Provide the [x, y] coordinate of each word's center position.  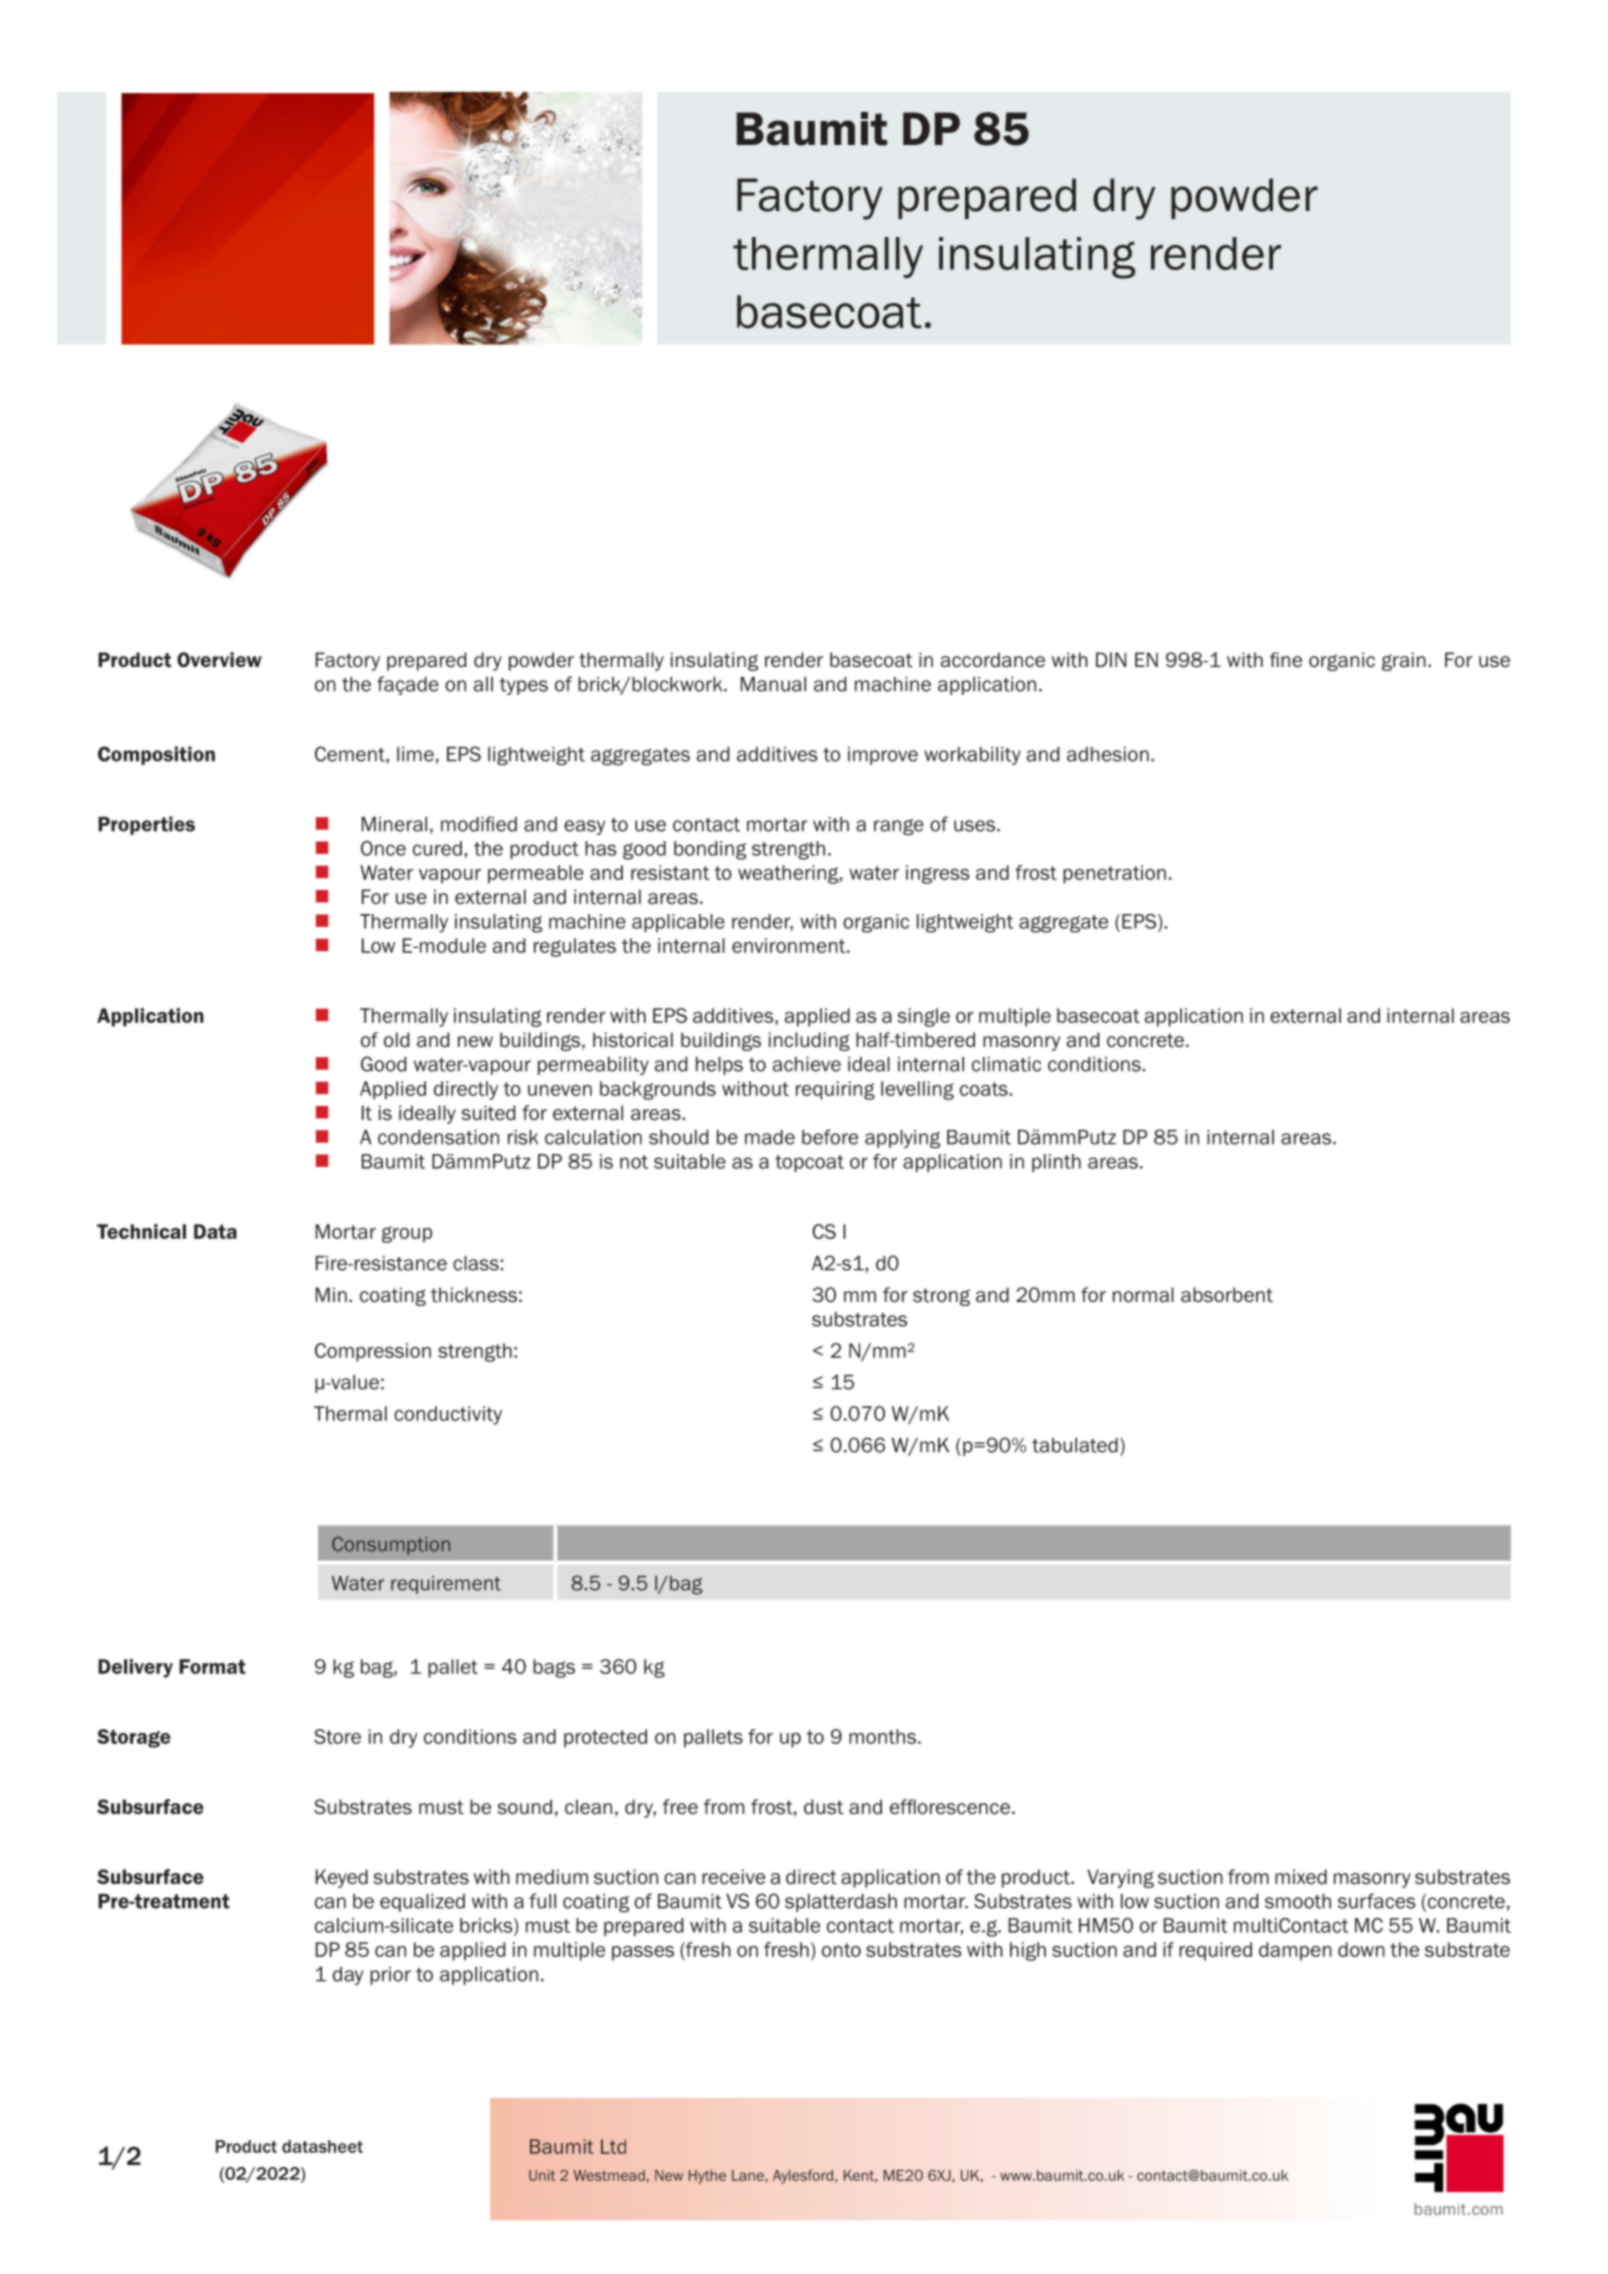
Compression [373, 1352]
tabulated [1075, 1445]
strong [941, 1297]
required [1215, 1951]
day [348, 1976]
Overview [219, 659]
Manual [773, 684]
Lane [749, 2175]
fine [1286, 660]
